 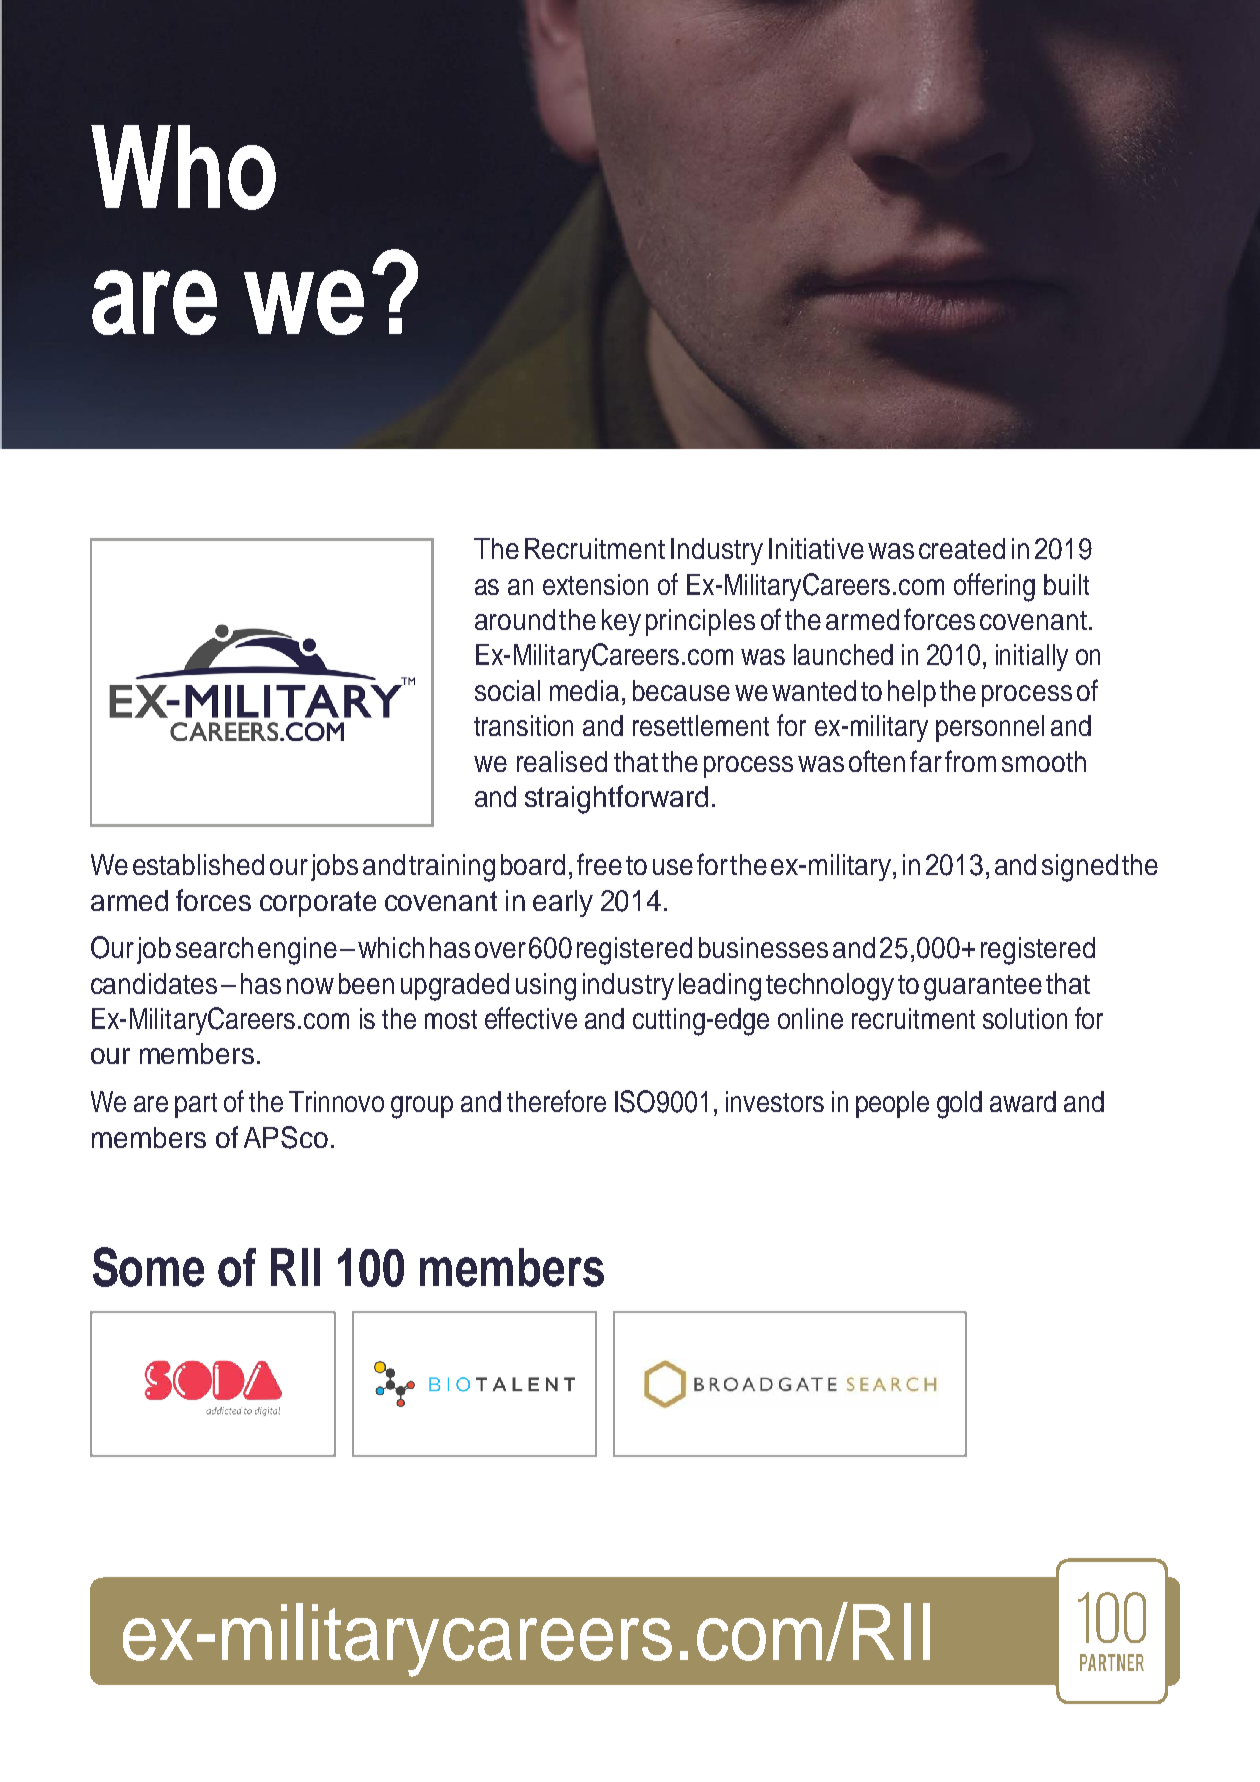 What do you see at coordinates (148, 1267) in the screenshot?
I see `Some` at bounding box center [148, 1267].
